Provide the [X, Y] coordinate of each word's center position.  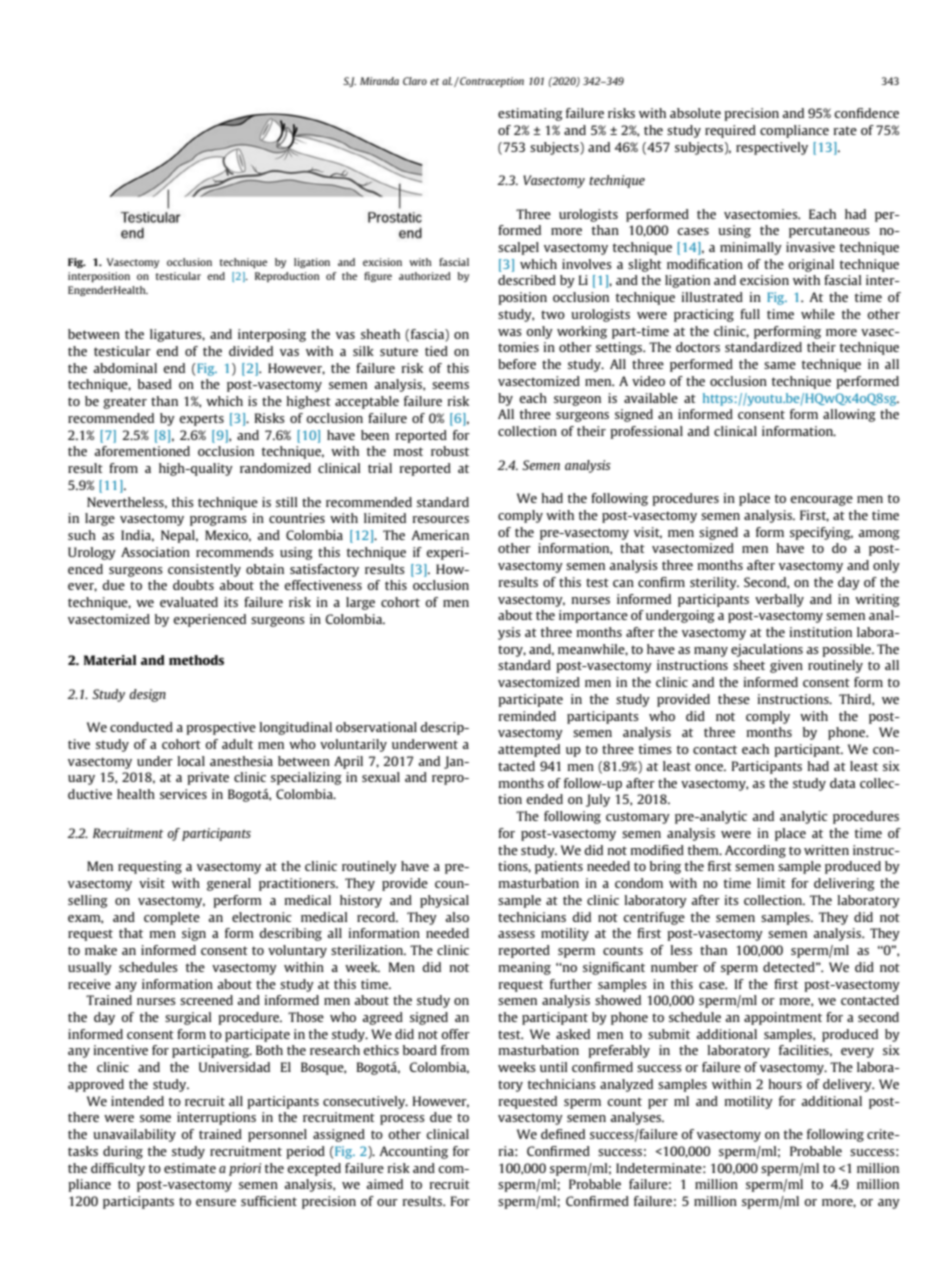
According [755, 851]
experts [201, 420]
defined [563, 1134]
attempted [529, 750]
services [183, 794]
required [730, 131]
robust [450, 451]
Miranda [379, 81]
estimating [530, 114]
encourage [821, 501]
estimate [190, 1168]
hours [785, 1084]
